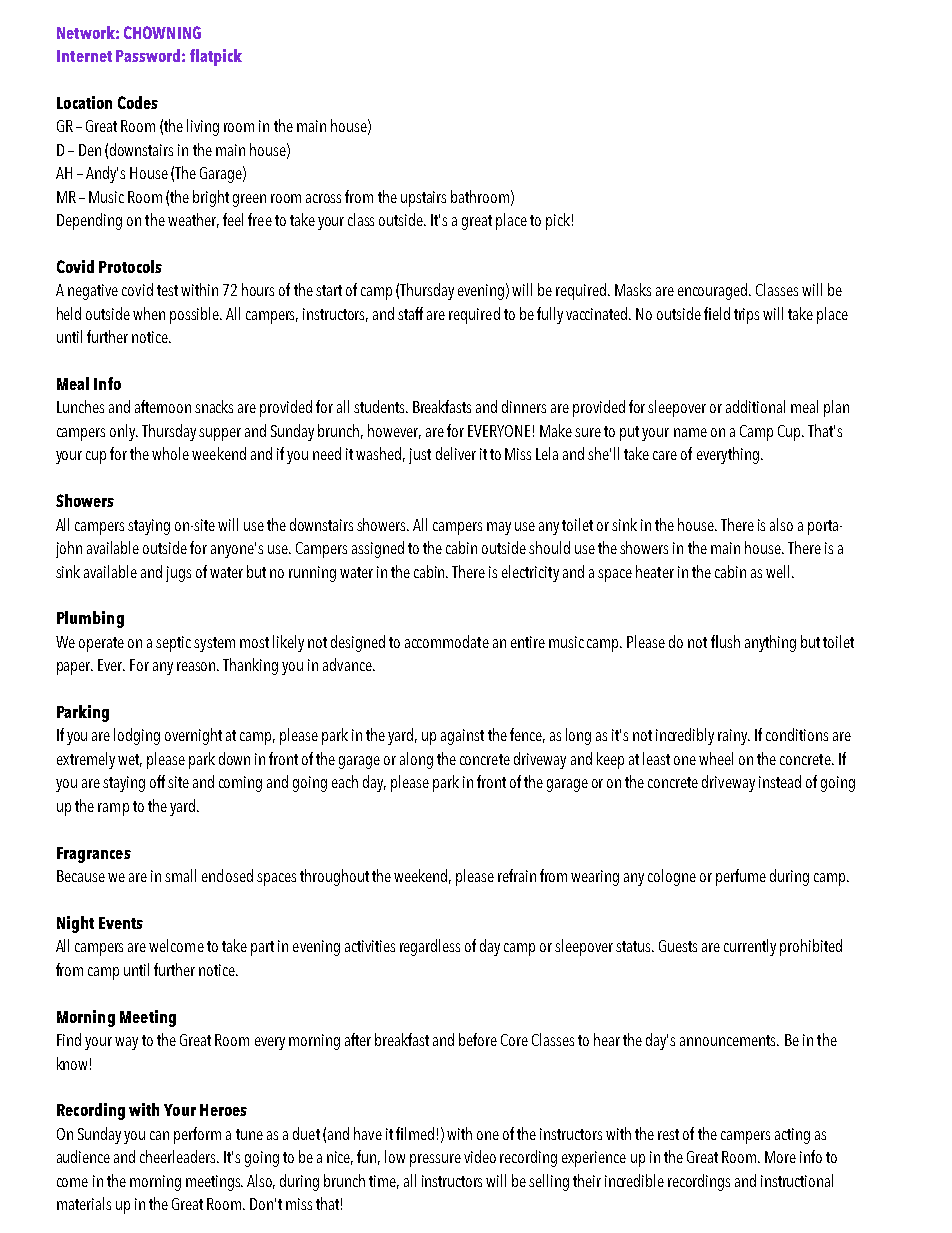 The image size is (952, 1233). I want to click on cheerleaders, so click(179, 1156).
